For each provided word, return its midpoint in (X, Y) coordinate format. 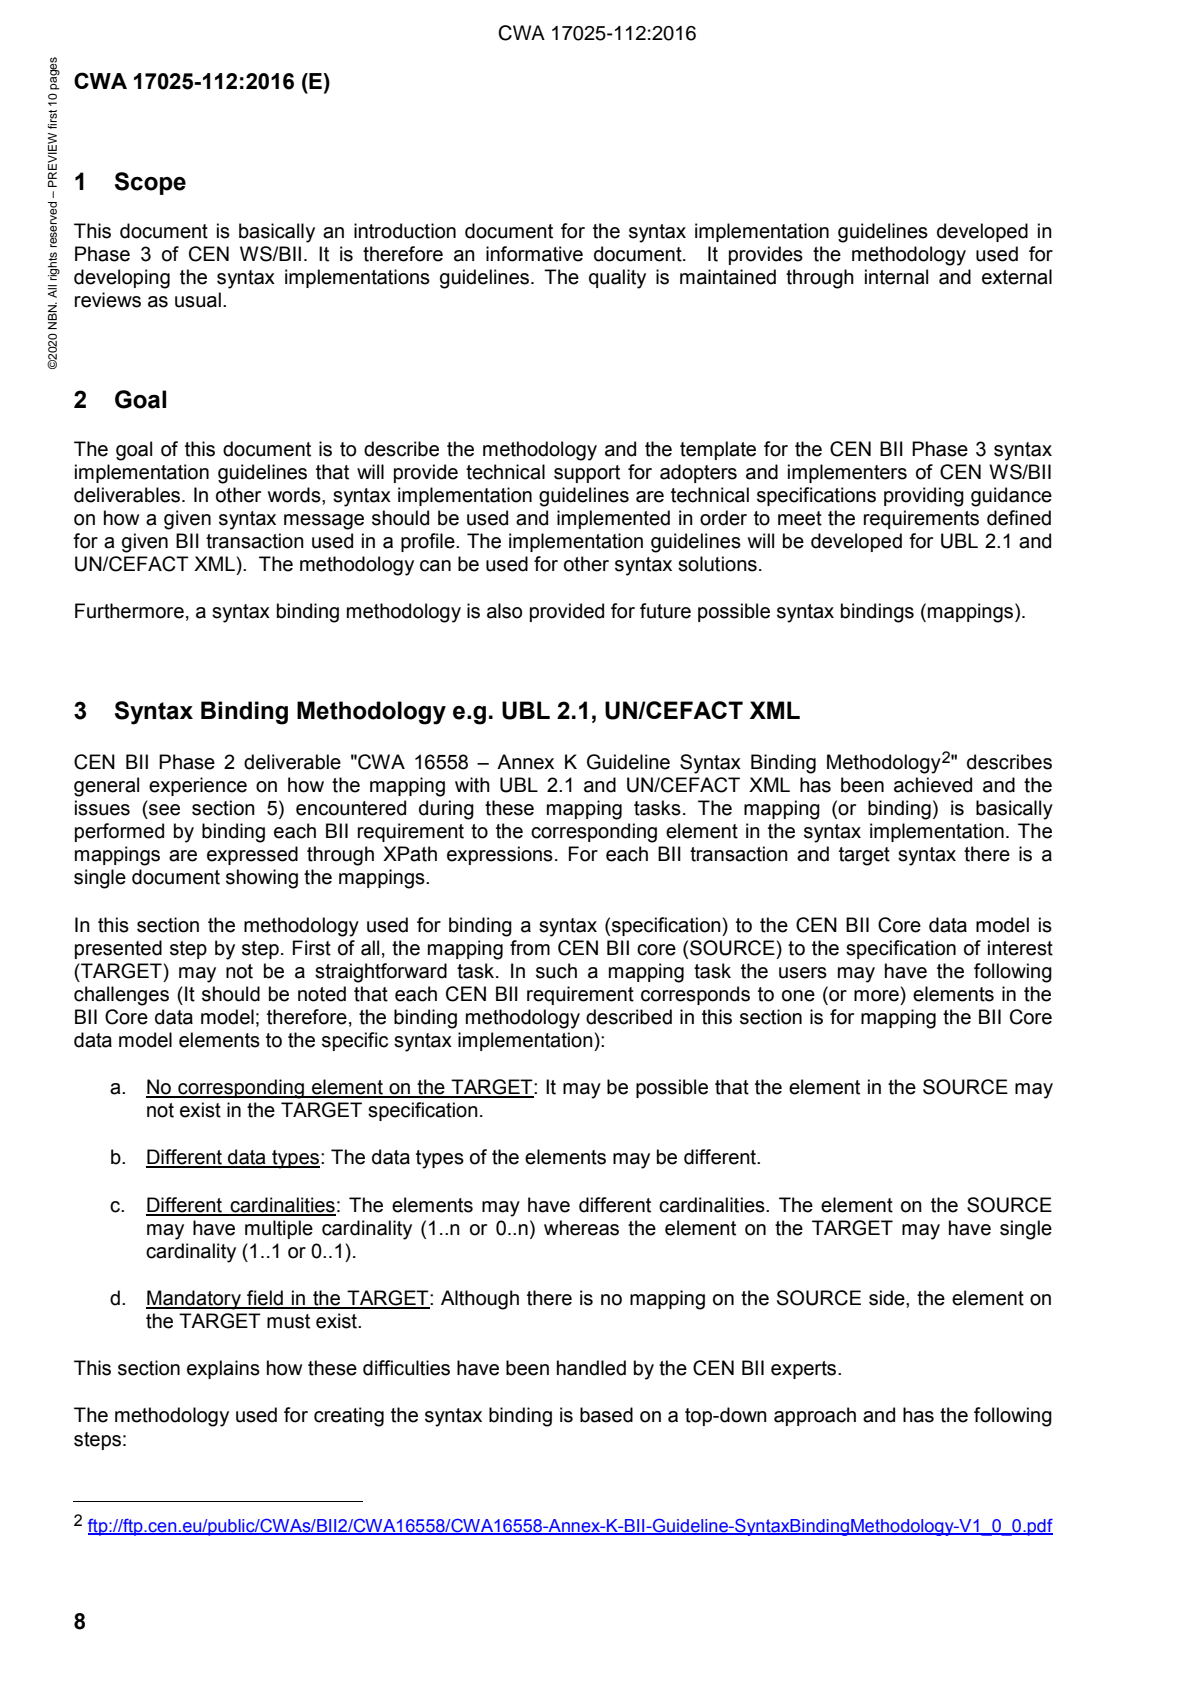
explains (223, 1369)
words (295, 495)
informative (534, 254)
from (530, 948)
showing (262, 879)
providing (924, 497)
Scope (150, 183)
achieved (933, 785)
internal (896, 277)
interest (1020, 948)
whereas (581, 1228)
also (504, 611)
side (888, 1298)
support (587, 474)
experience (198, 786)
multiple (279, 1229)
